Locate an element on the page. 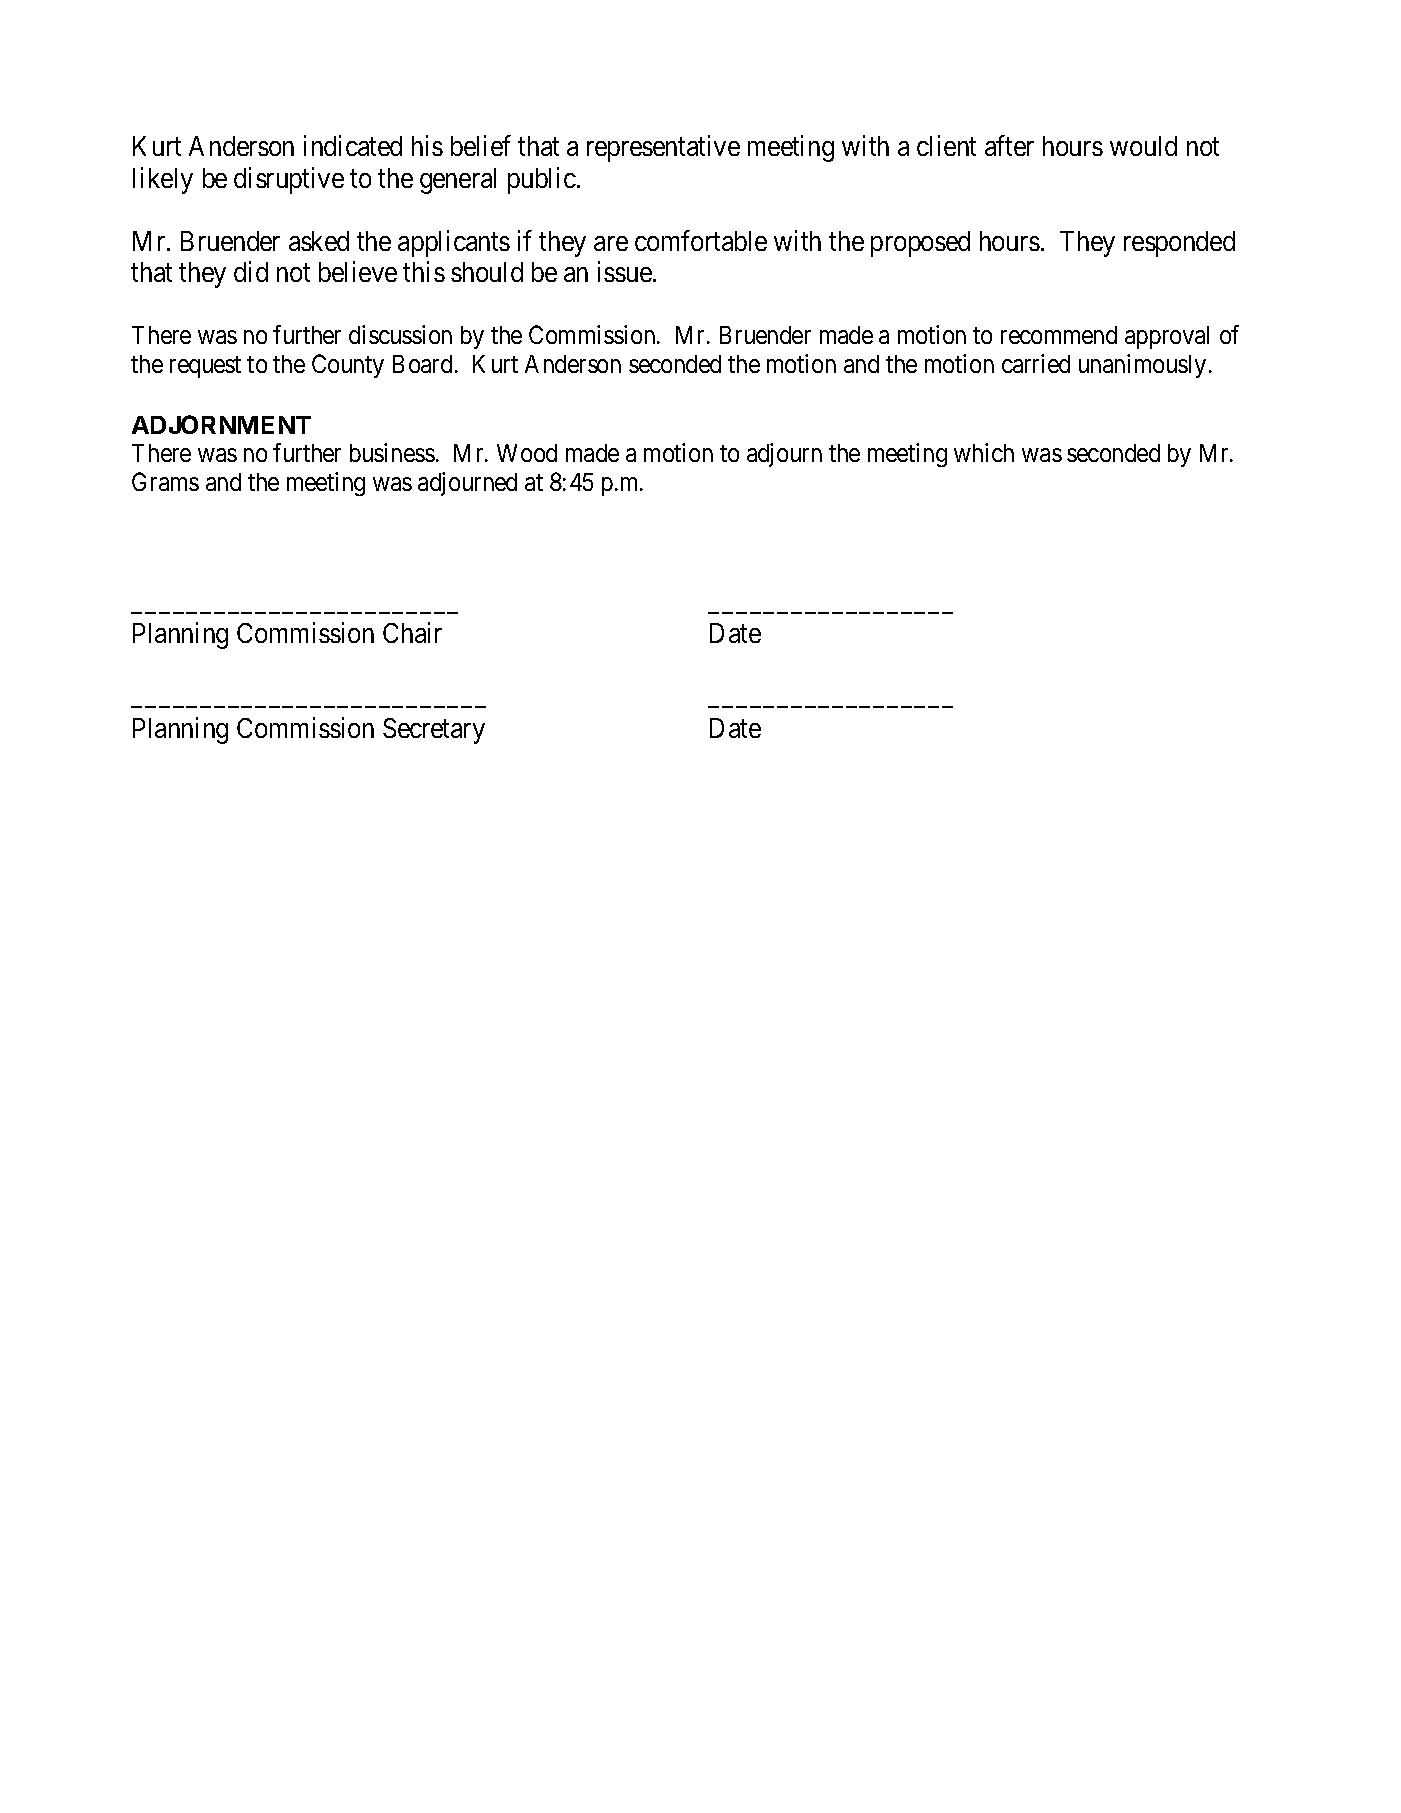  Chair is located at coordinates (412, 632).
